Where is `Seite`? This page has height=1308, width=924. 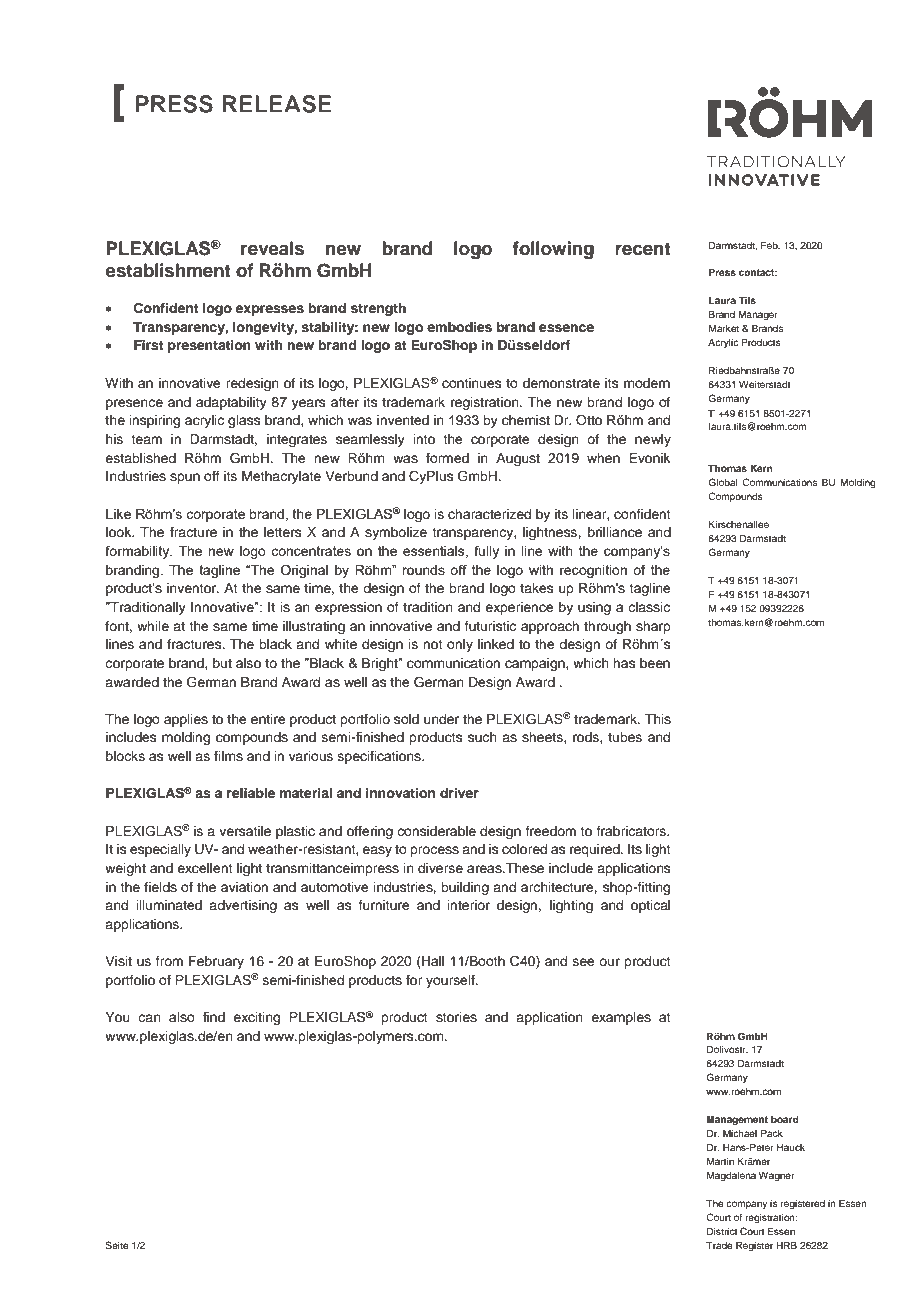 Seite is located at coordinates (117, 1245).
